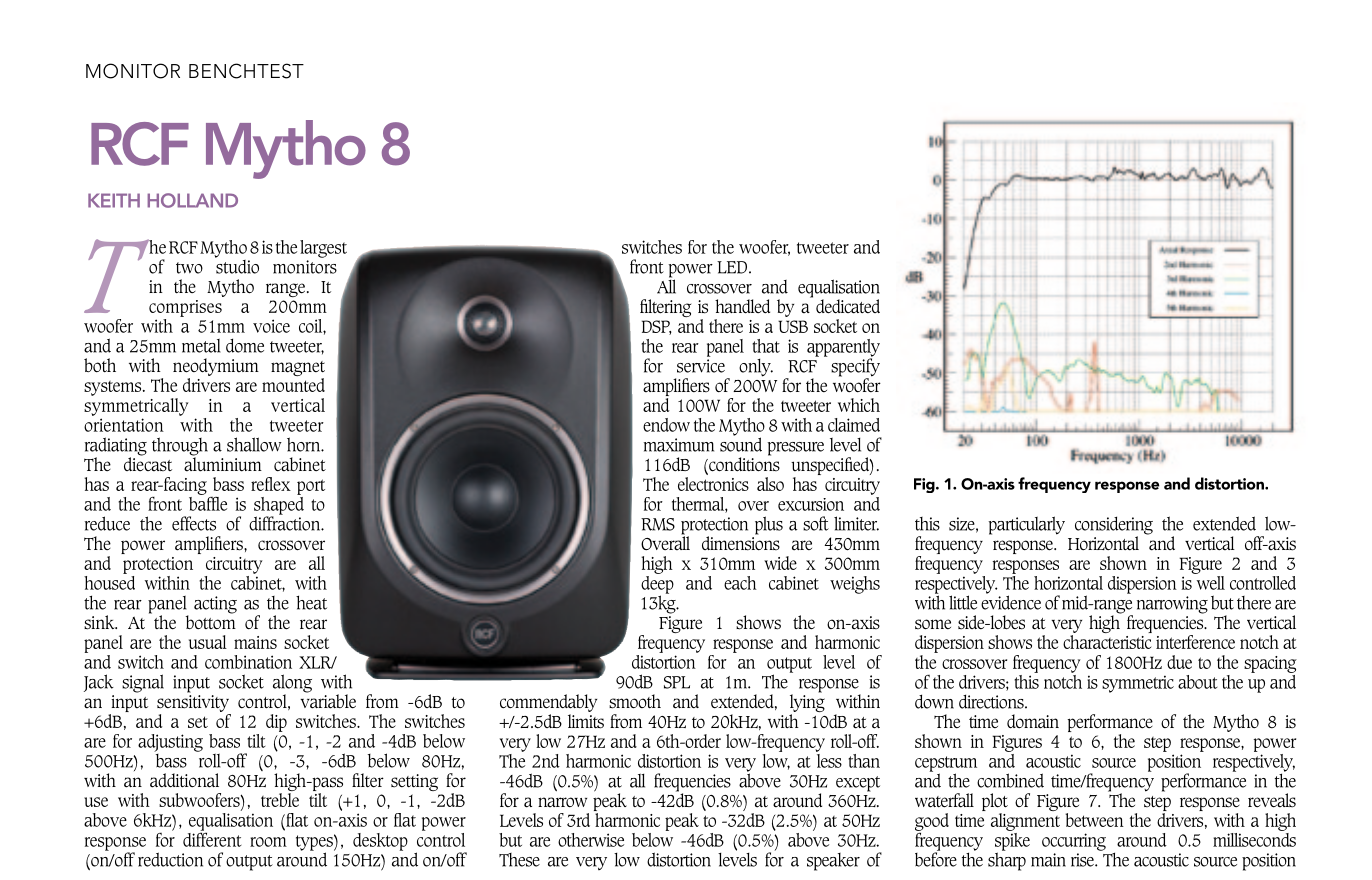 This page has width=1372, height=880. I want to click on SPL, so click(677, 682).
